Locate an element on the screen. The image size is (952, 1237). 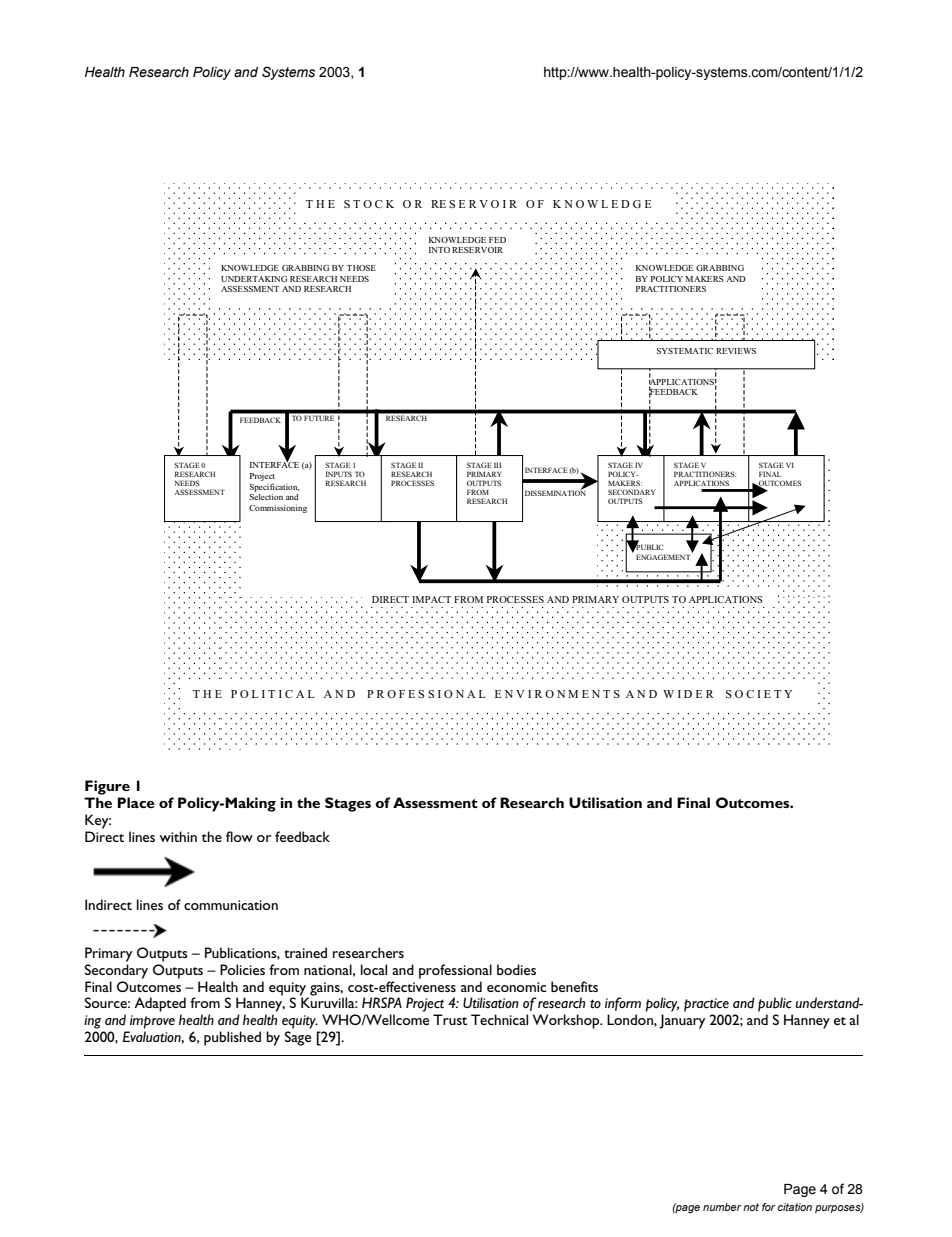
Assessment is located at coordinates (435, 802).
